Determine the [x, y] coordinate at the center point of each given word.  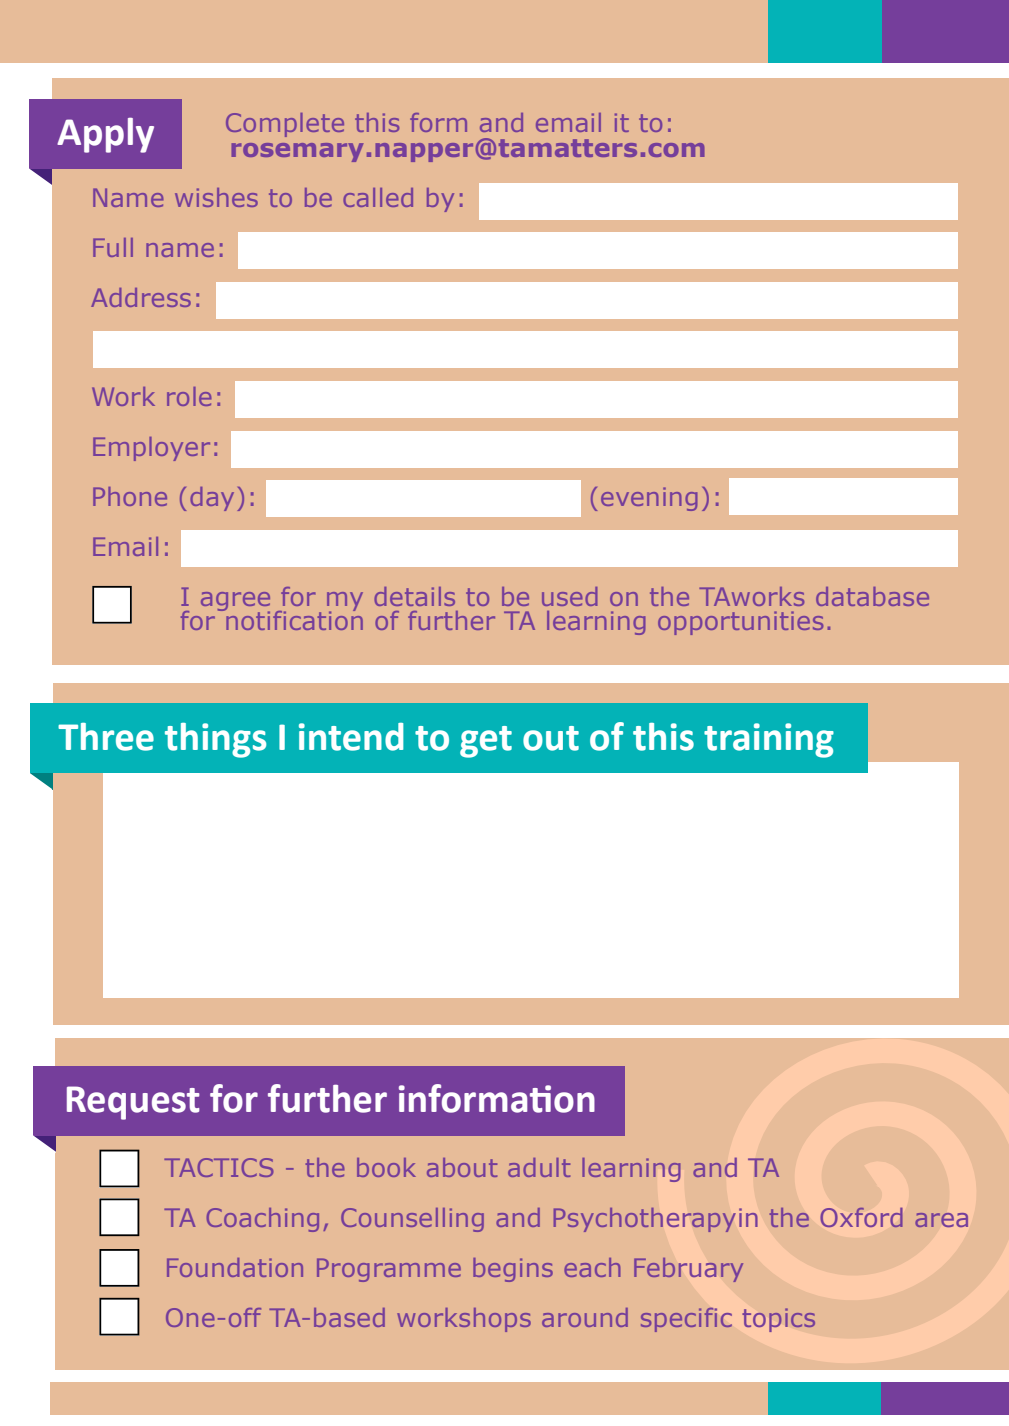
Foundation [235, 1267]
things [215, 740]
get [486, 742]
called [378, 197]
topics [779, 1320]
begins [513, 1270]
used [569, 596]
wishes [216, 197]
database [872, 596]
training [769, 740]
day [212, 499]
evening [649, 499]
